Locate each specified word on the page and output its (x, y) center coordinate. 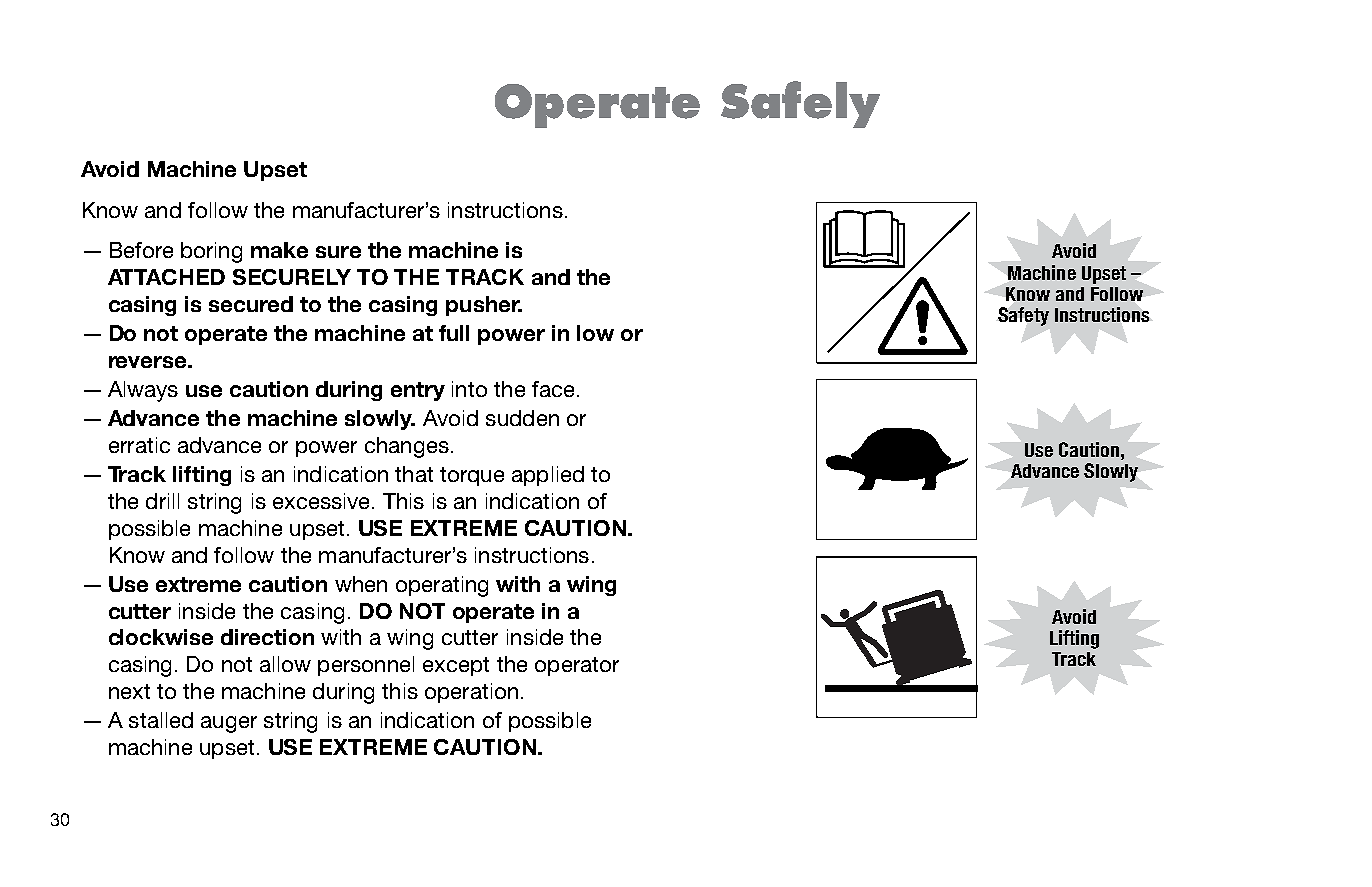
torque (472, 476)
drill (162, 501)
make (279, 250)
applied (548, 476)
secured (251, 304)
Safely (800, 104)
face (553, 389)
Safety (1023, 316)
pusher (484, 306)
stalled (161, 720)
